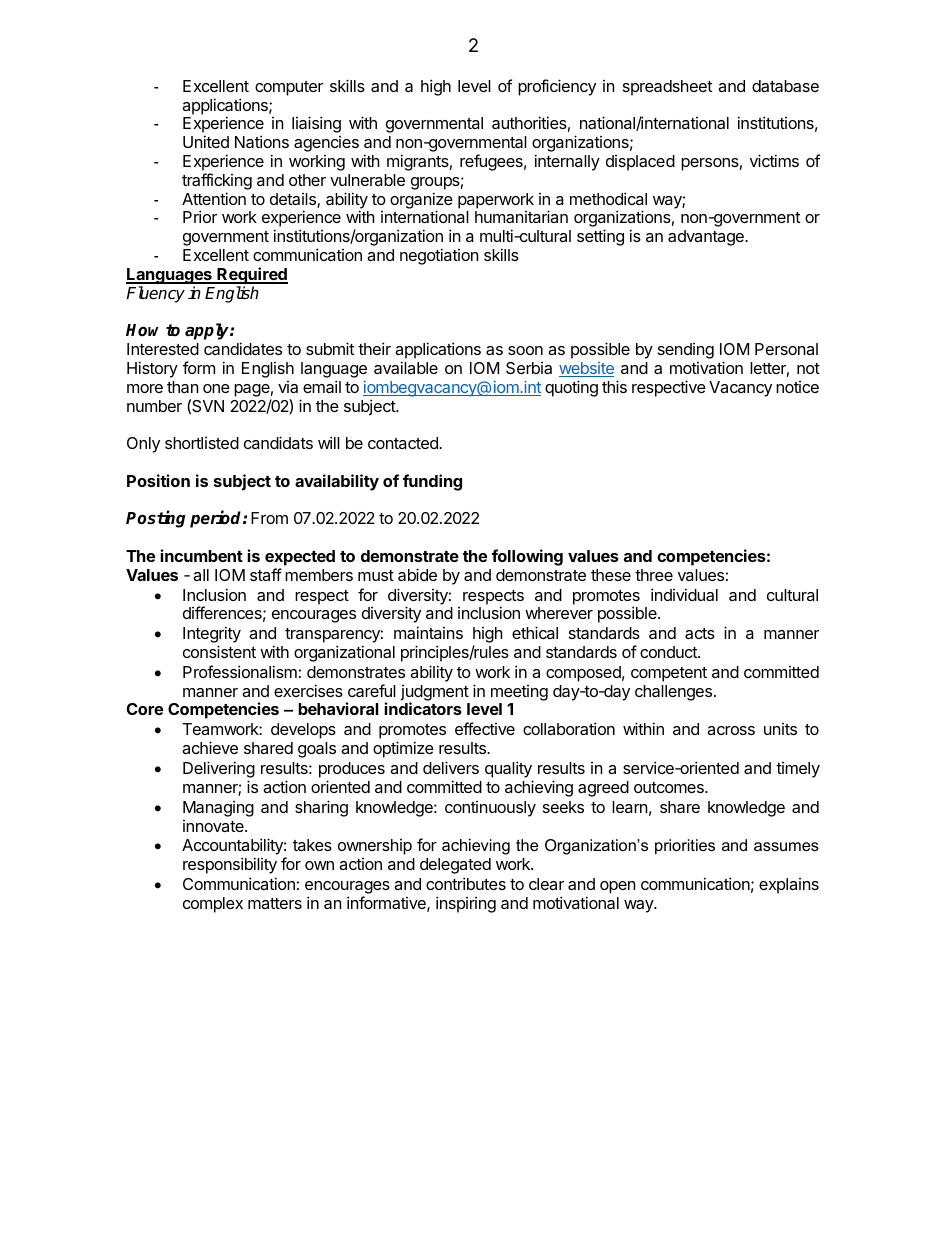 Image resolution: width=952 pixels, height=1233 pixels. I want to click on From, so click(269, 518).
